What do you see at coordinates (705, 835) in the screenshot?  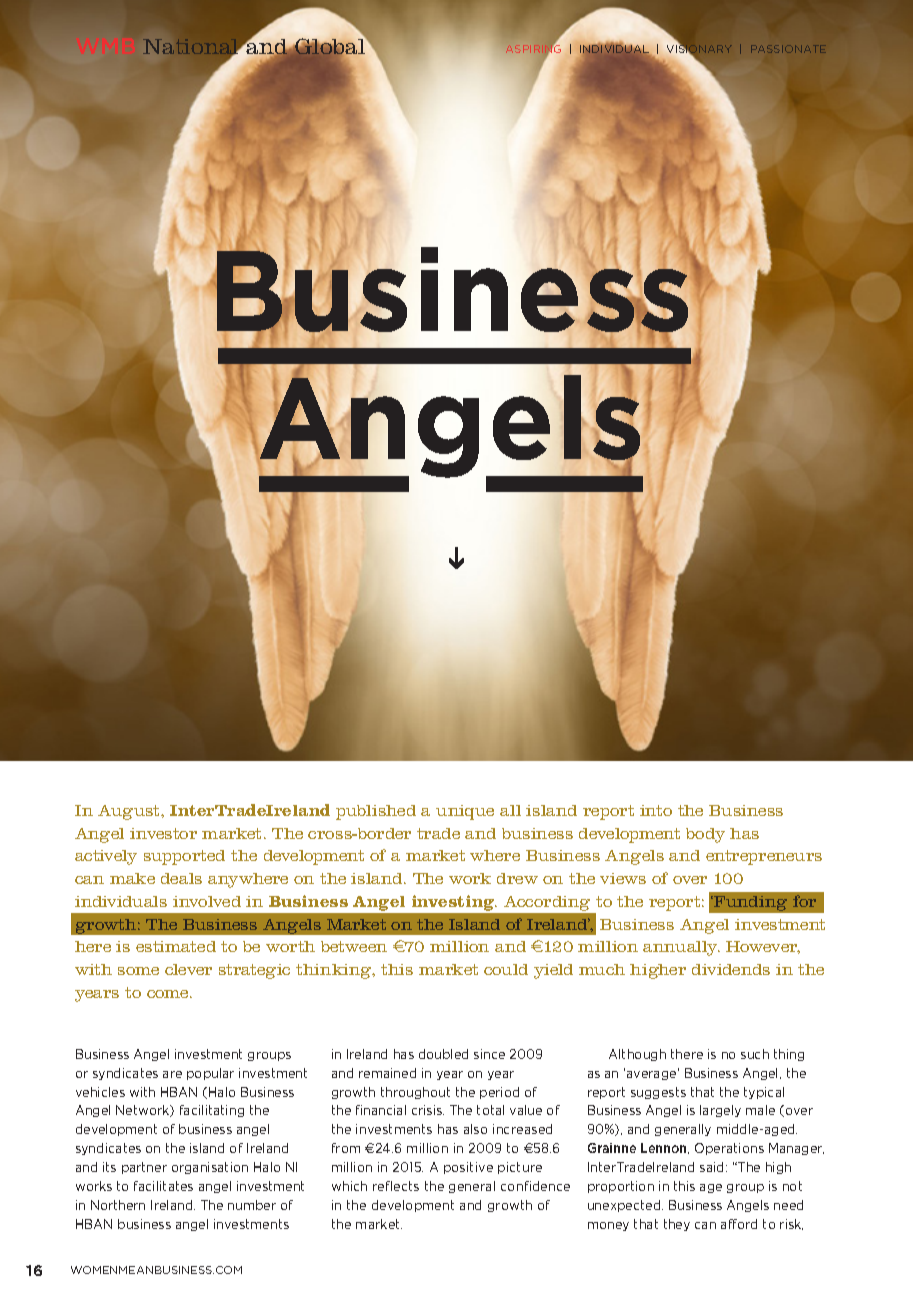 I see `body` at bounding box center [705, 835].
